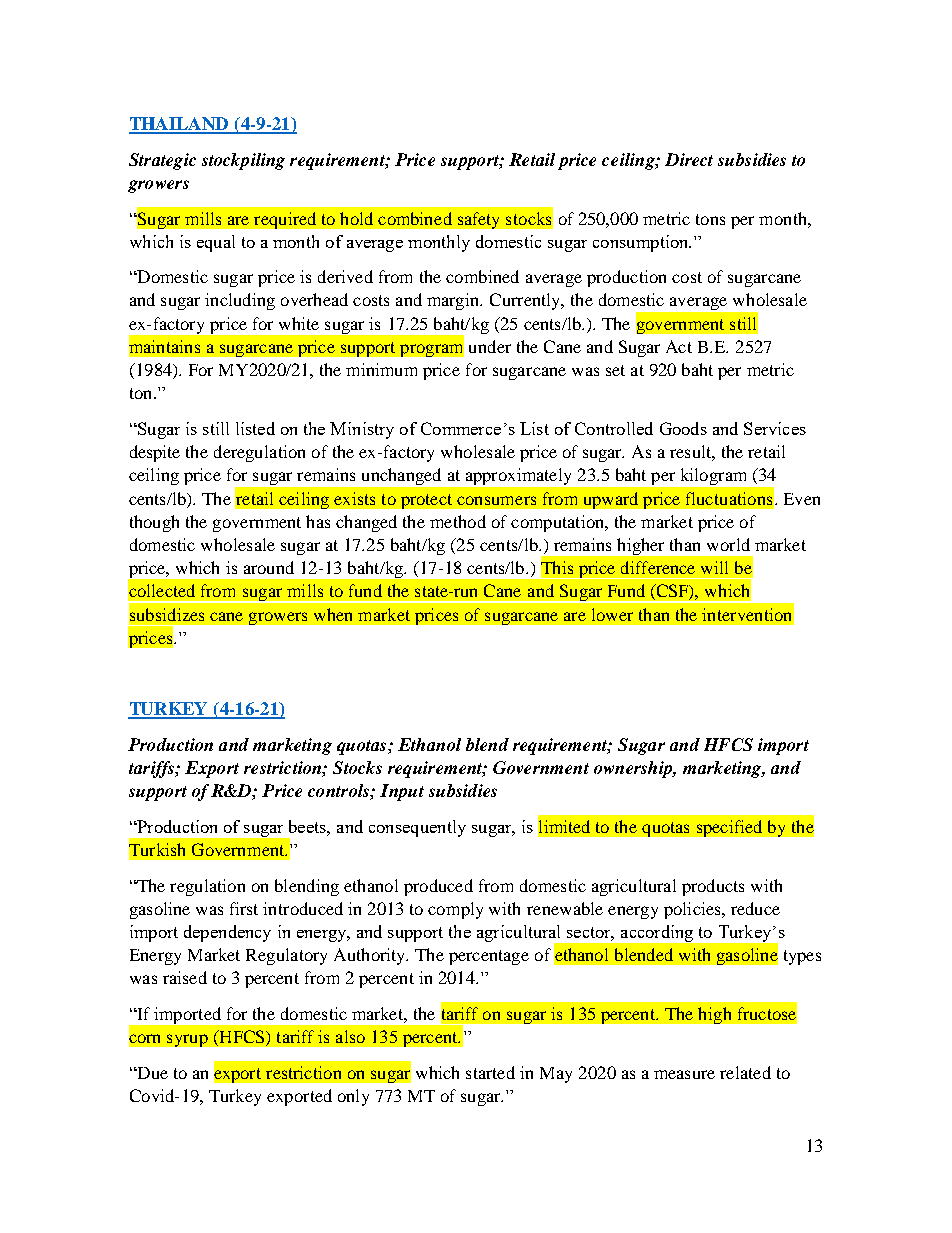  Describe the element at coordinates (714, 567) in the image. I see `will` at that location.
